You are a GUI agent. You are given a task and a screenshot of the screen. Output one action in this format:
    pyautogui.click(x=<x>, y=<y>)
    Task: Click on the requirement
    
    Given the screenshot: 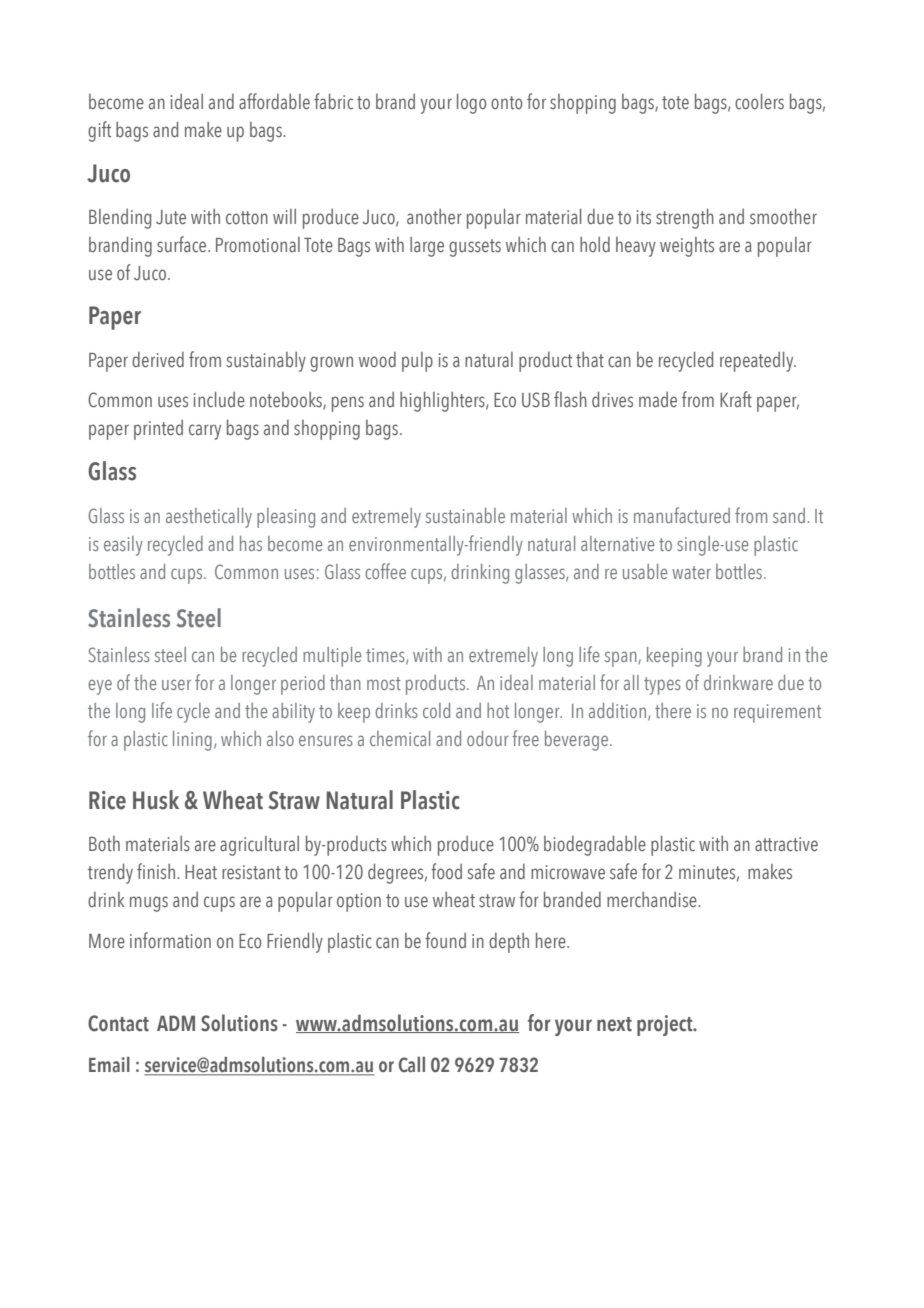 What is the action you would take?
    pyautogui.click(x=777, y=713)
